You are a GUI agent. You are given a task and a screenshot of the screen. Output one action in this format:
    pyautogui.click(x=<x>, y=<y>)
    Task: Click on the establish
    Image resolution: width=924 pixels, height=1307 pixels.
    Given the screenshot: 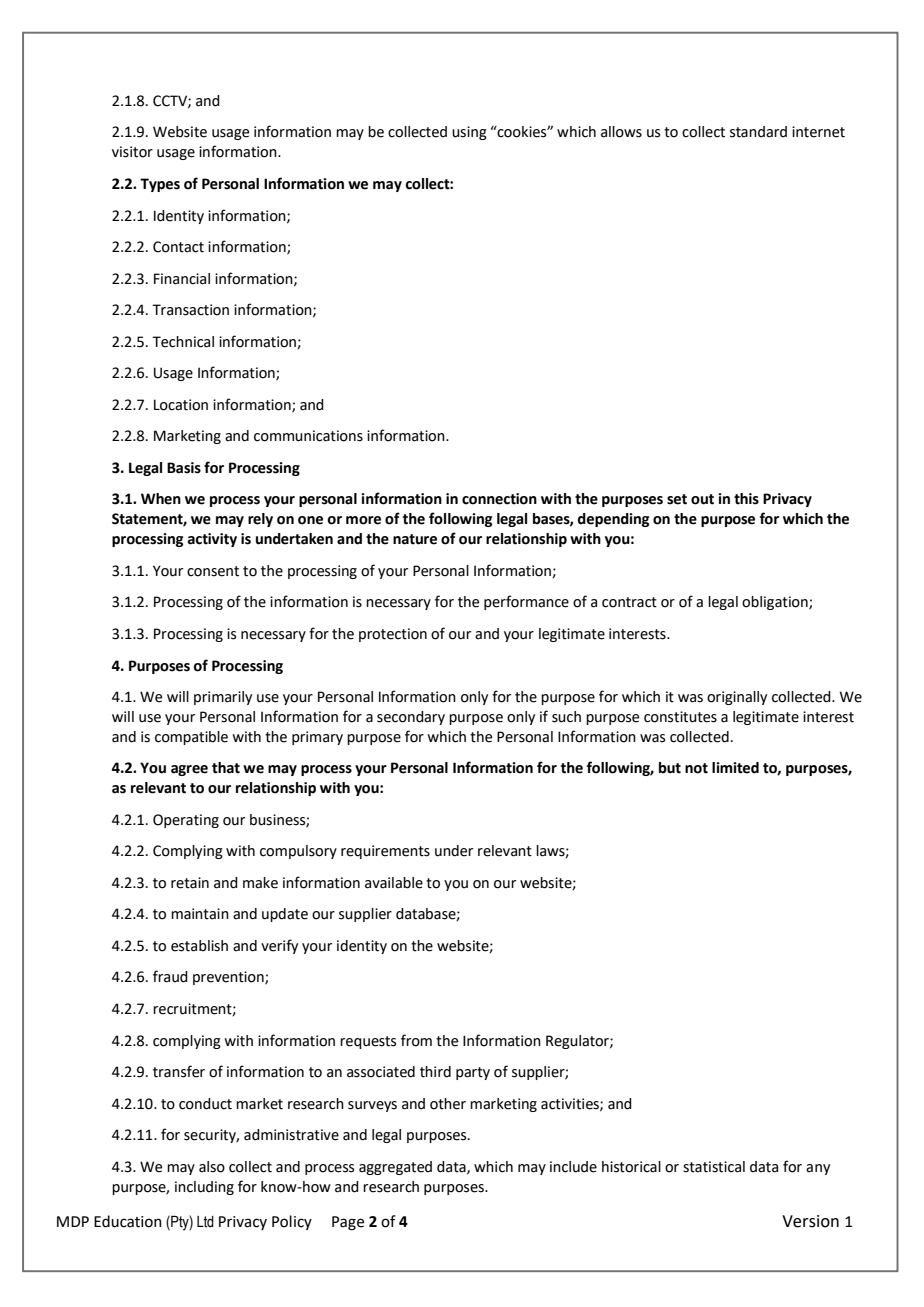 What is the action you would take?
    pyautogui.click(x=199, y=946)
